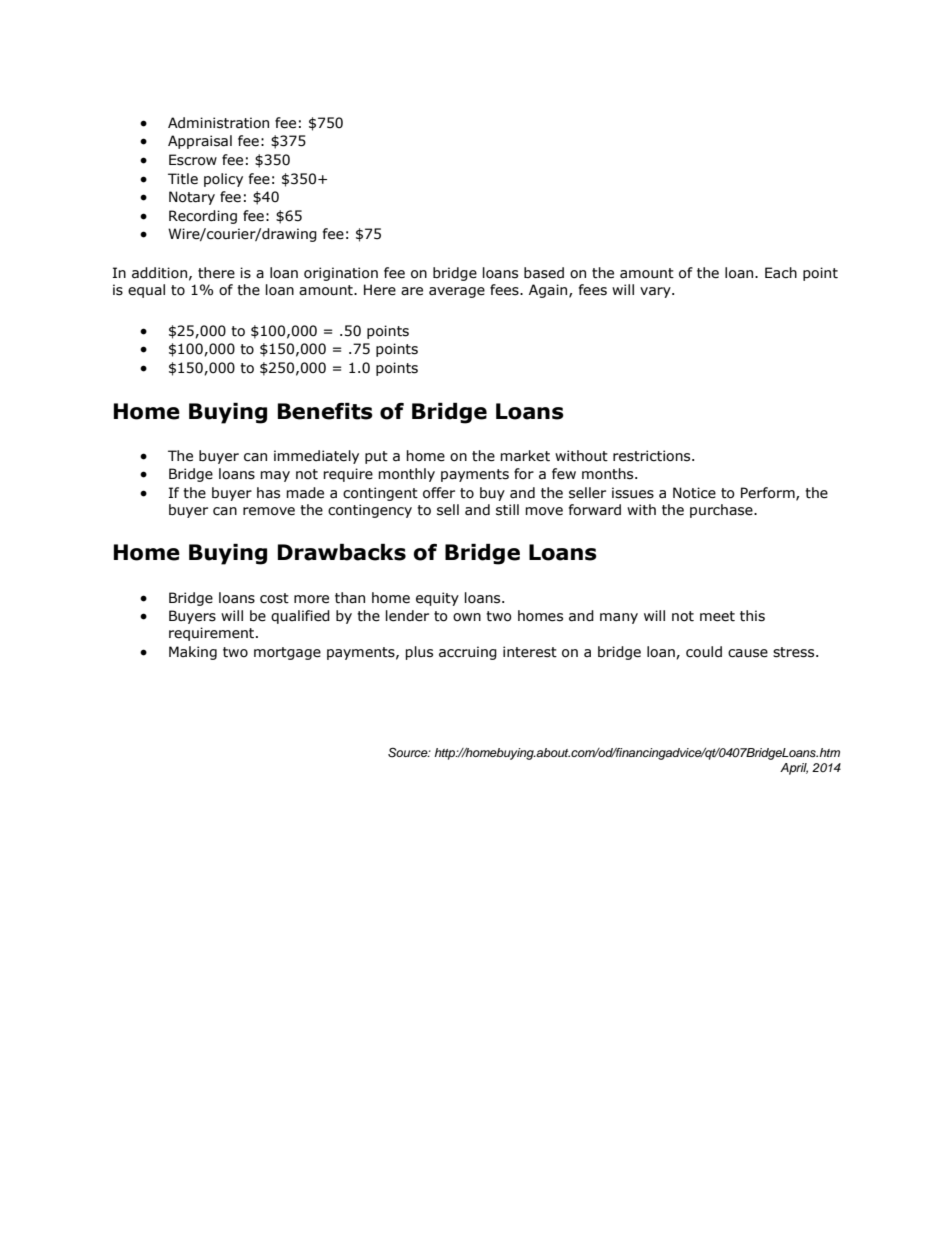  I want to click on Each, so click(781, 273).
